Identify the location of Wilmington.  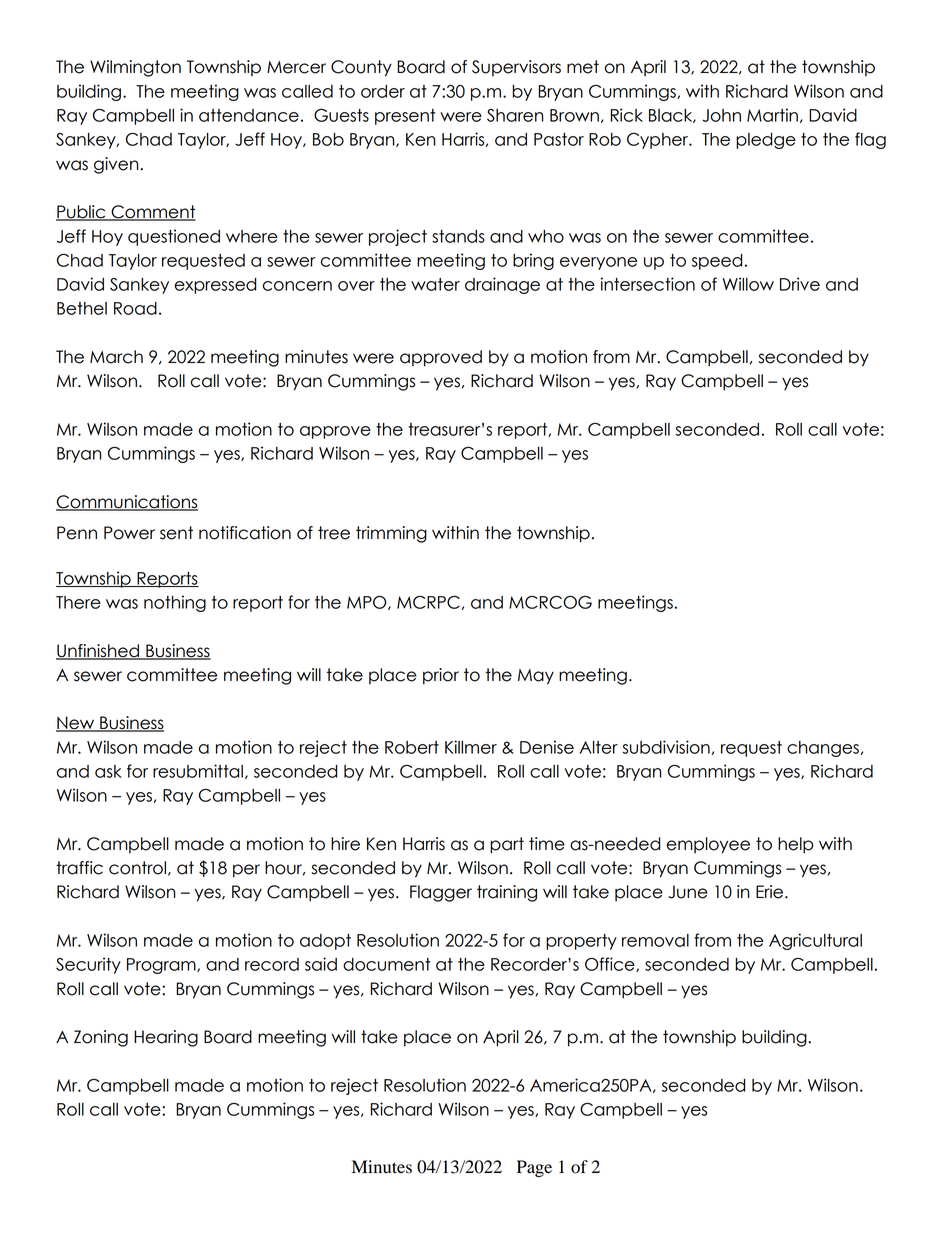
(135, 68).
